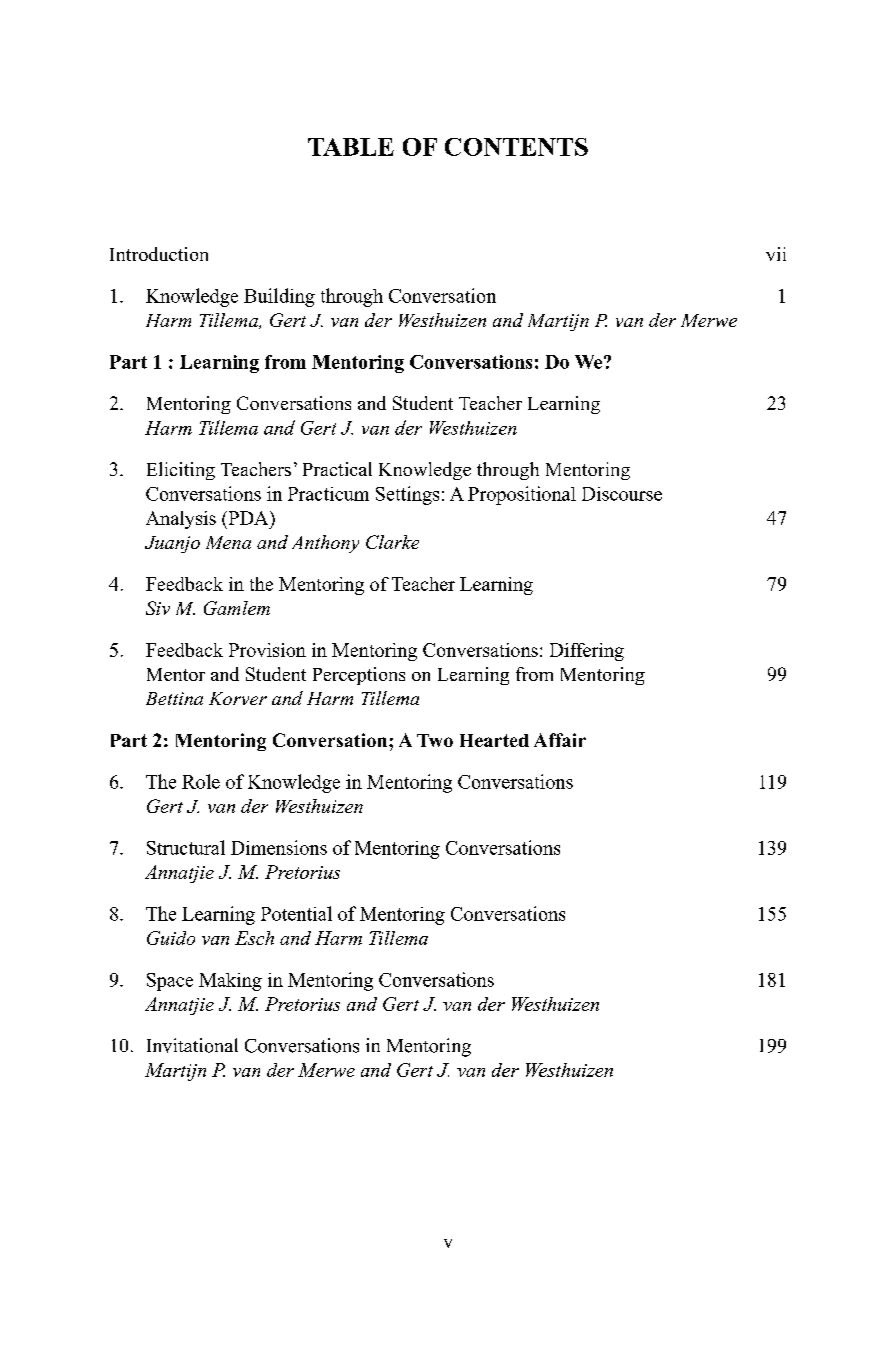 This screenshot has width=896, height=1346. Describe the element at coordinates (296, 913) in the screenshot. I see `Potential` at that location.
